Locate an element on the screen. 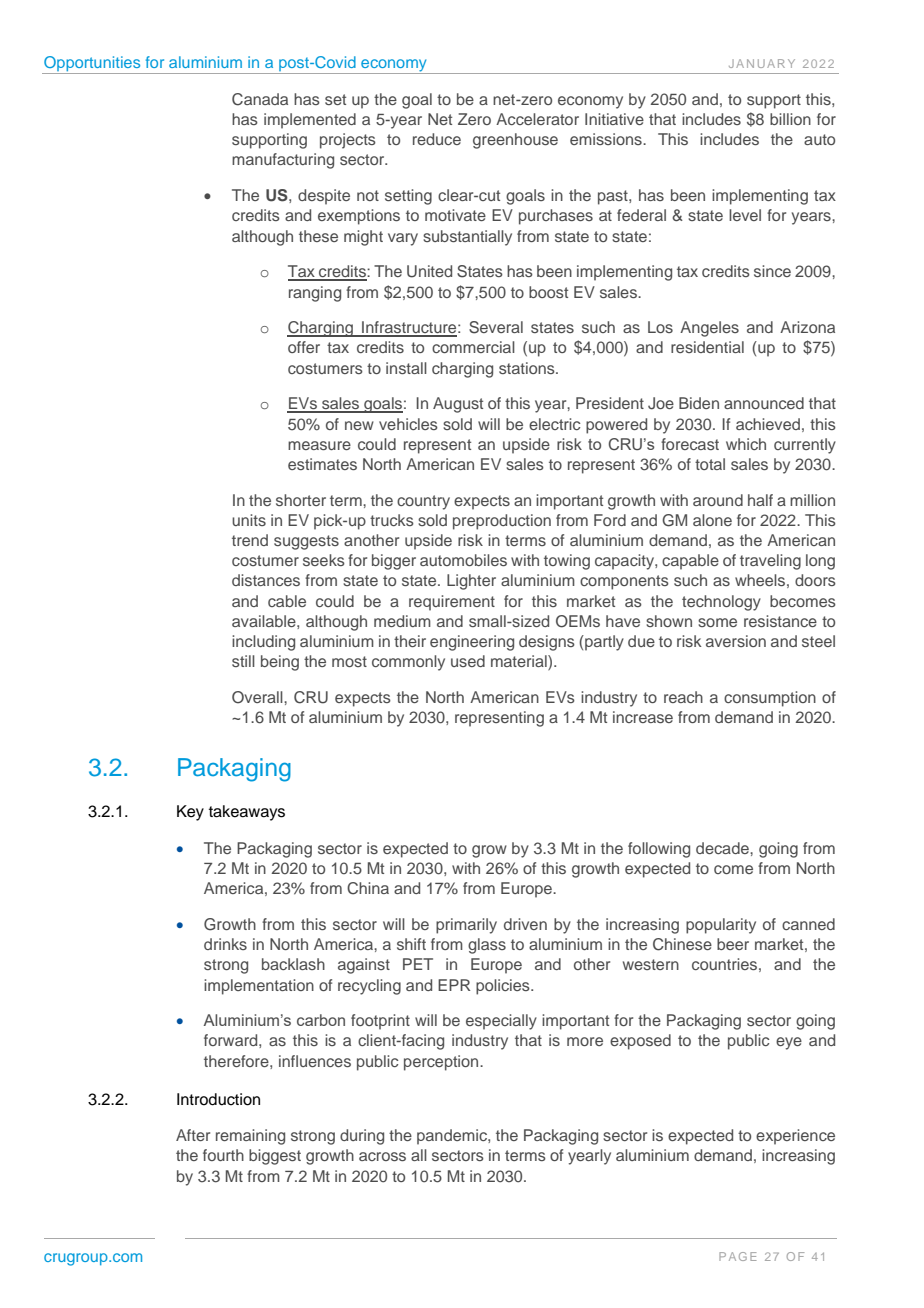  trend is located at coordinates (250, 540).
